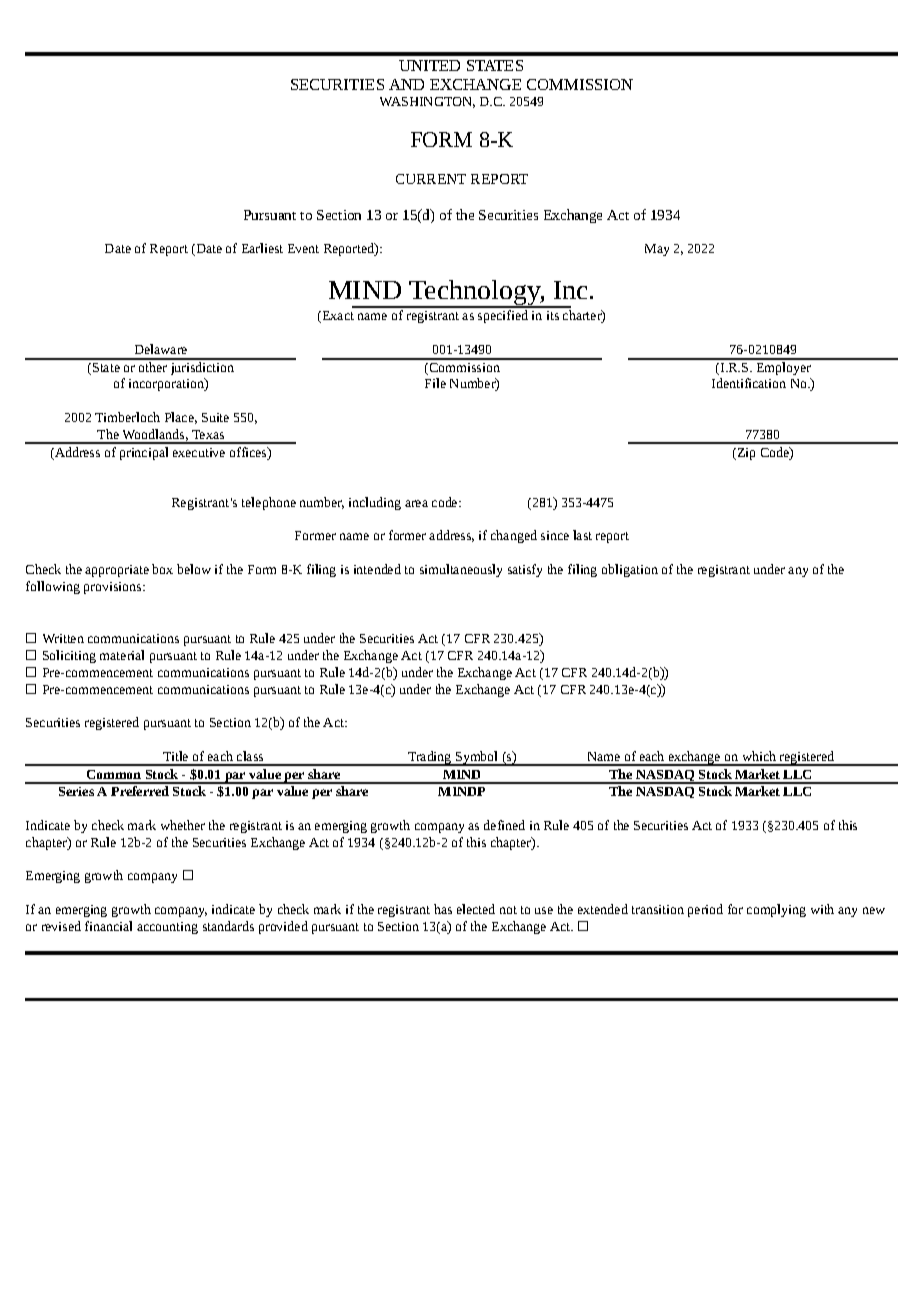 This screenshot has height=1308, width=924. What do you see at coordinates (429, 65) in the screenshot?
I see `UNITED` at bounding box center [429, 65].
